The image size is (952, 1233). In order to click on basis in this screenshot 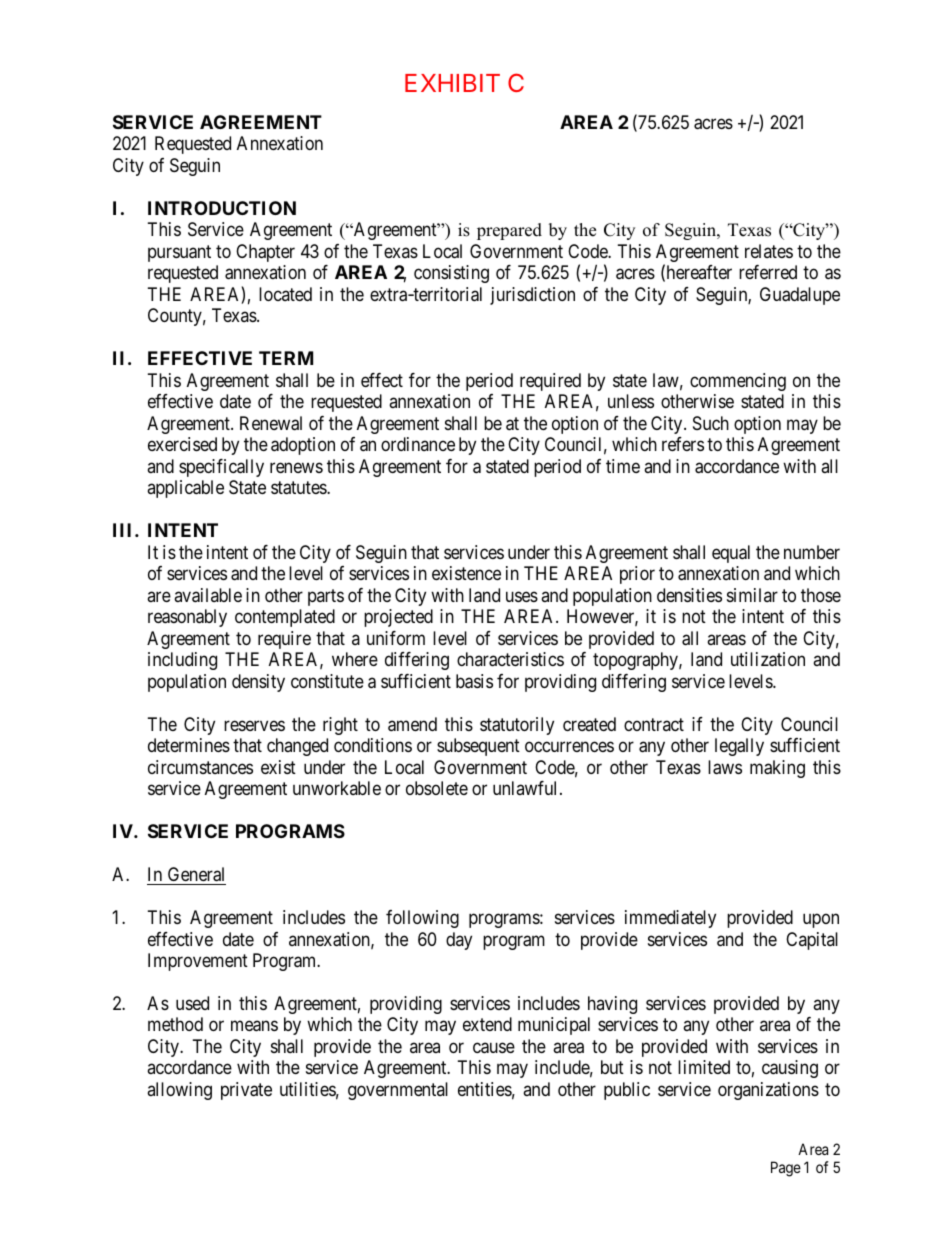, I will do `click(474, 681)`.
